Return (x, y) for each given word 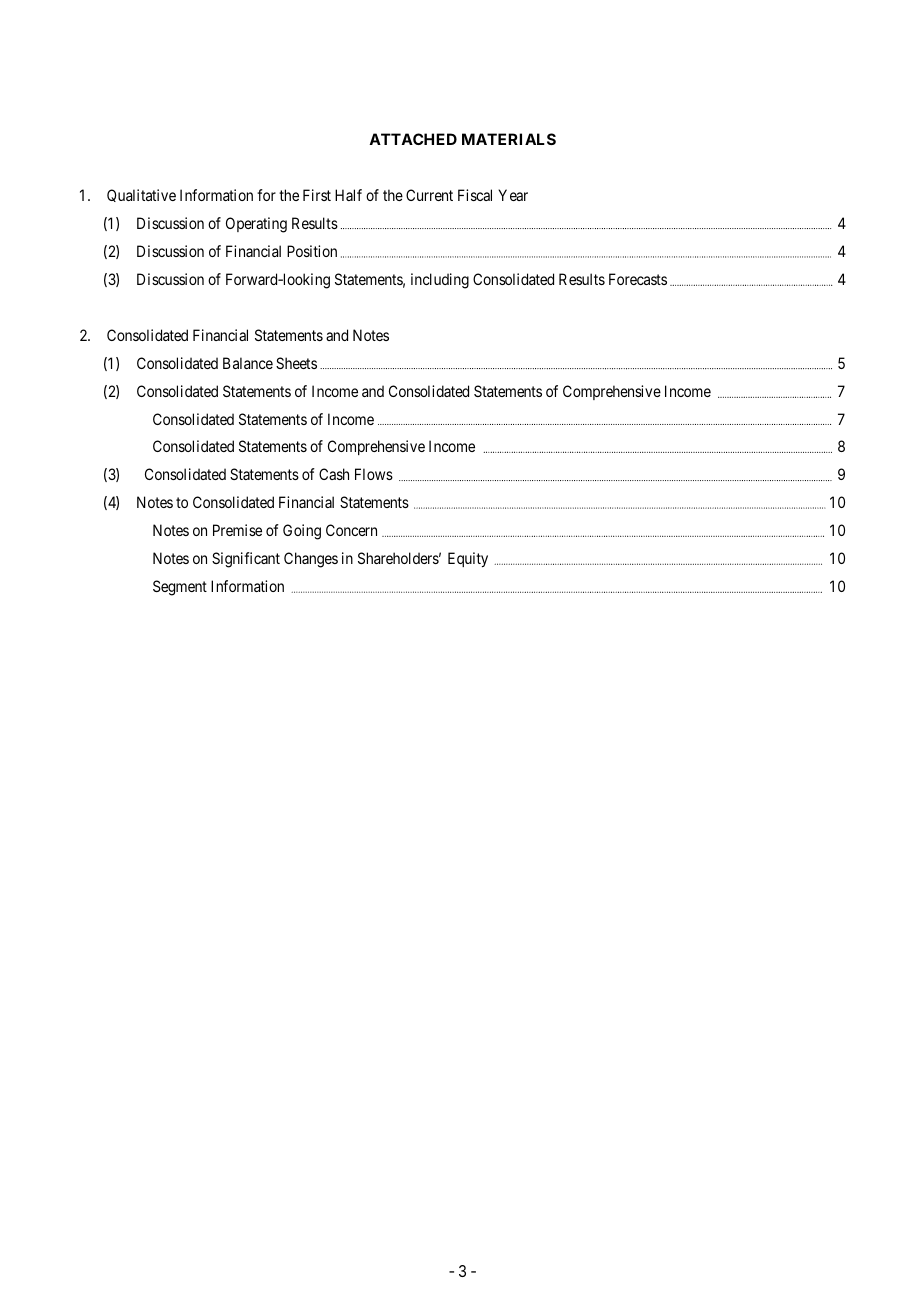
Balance (248, 363)
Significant (246, 560)
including (440, 281)
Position (312, 251)
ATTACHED (413, 139)
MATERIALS (509, 139)
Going (302, 532)
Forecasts (638, 279)
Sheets (296, 363)
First (317, 195)
